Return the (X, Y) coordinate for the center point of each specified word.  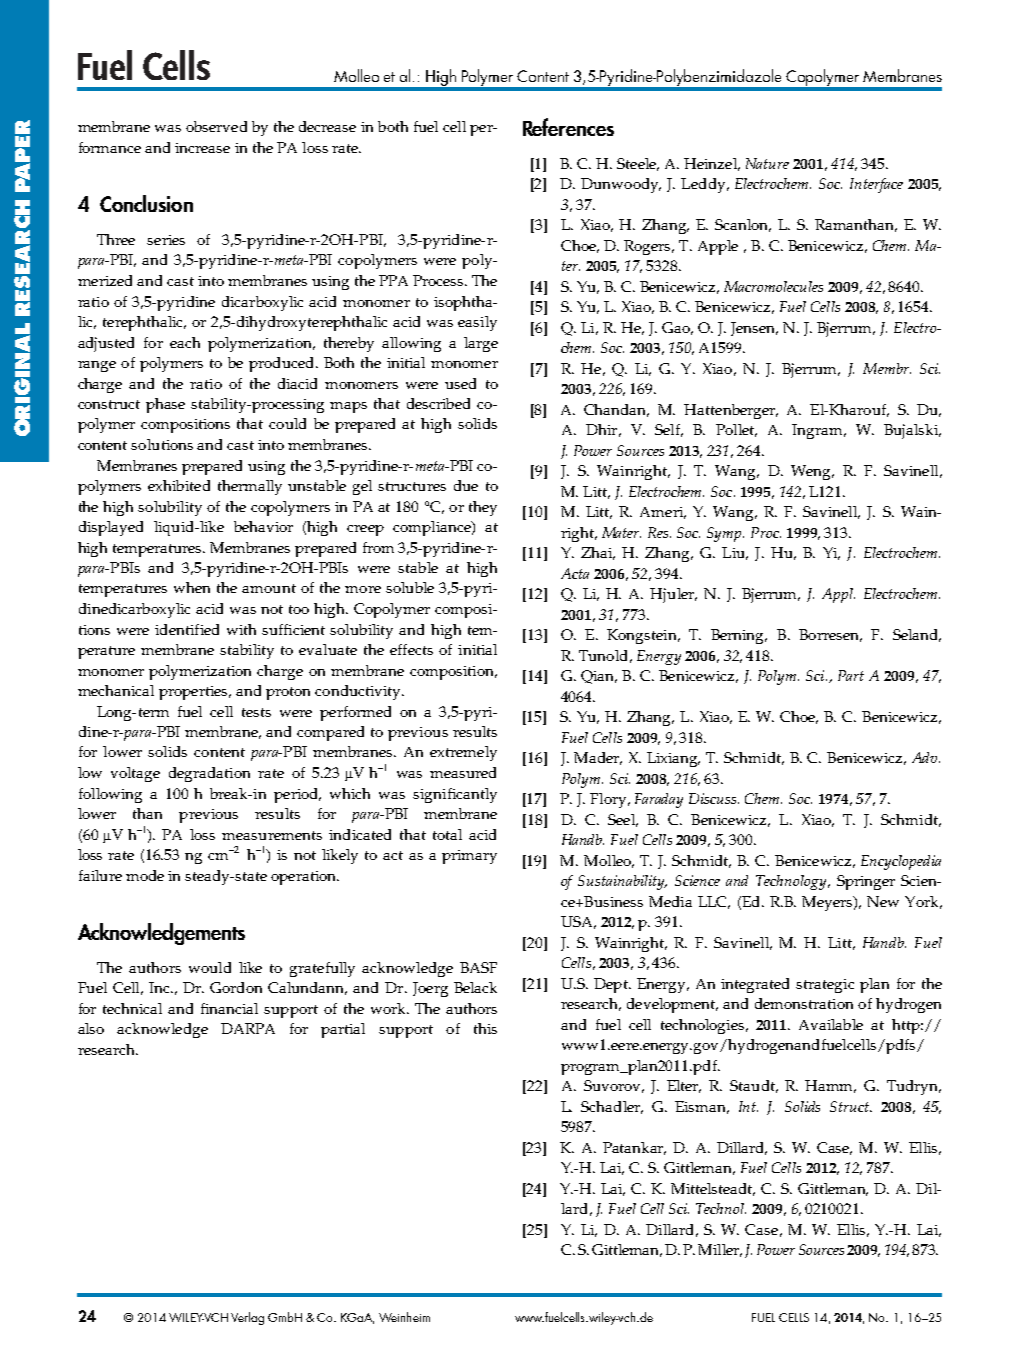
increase (202, 148)
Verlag (247, 1318)
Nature (767, 163)
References (568, 127)
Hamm (830, 1086)
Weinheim (404, 1317)
